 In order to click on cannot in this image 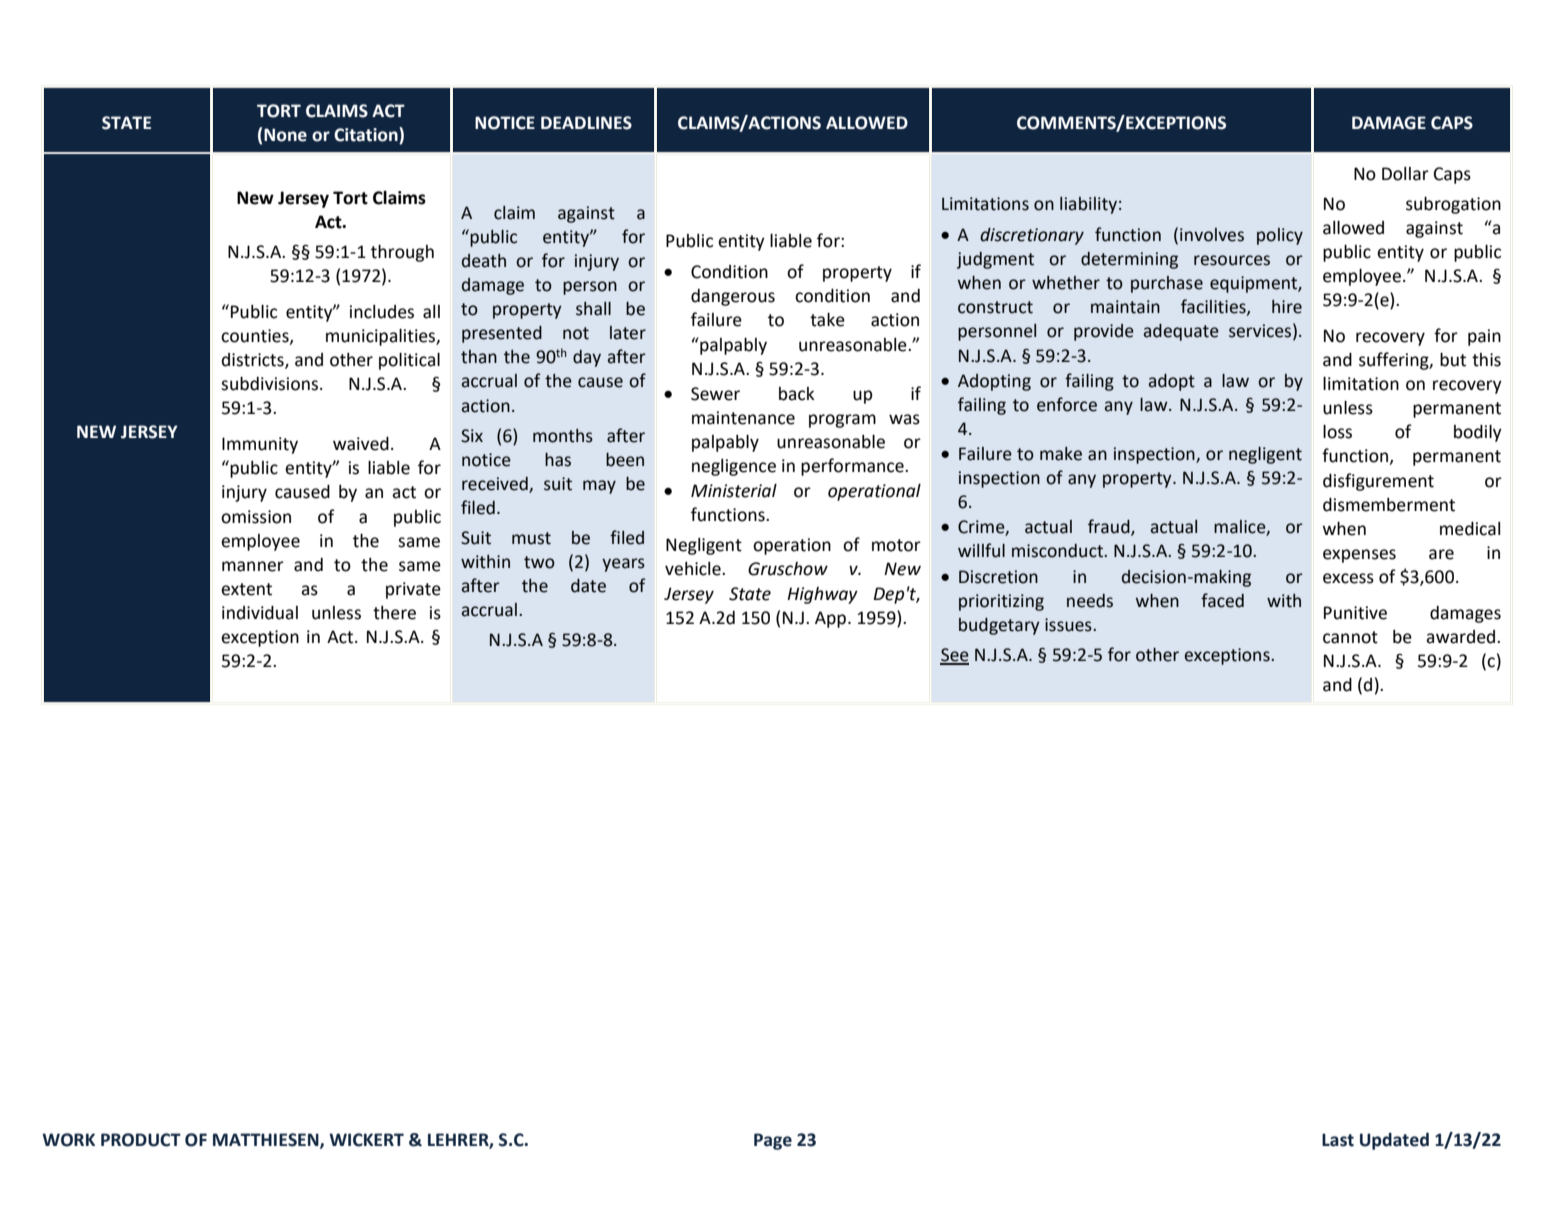, I will do `click(1350, 637)`.
